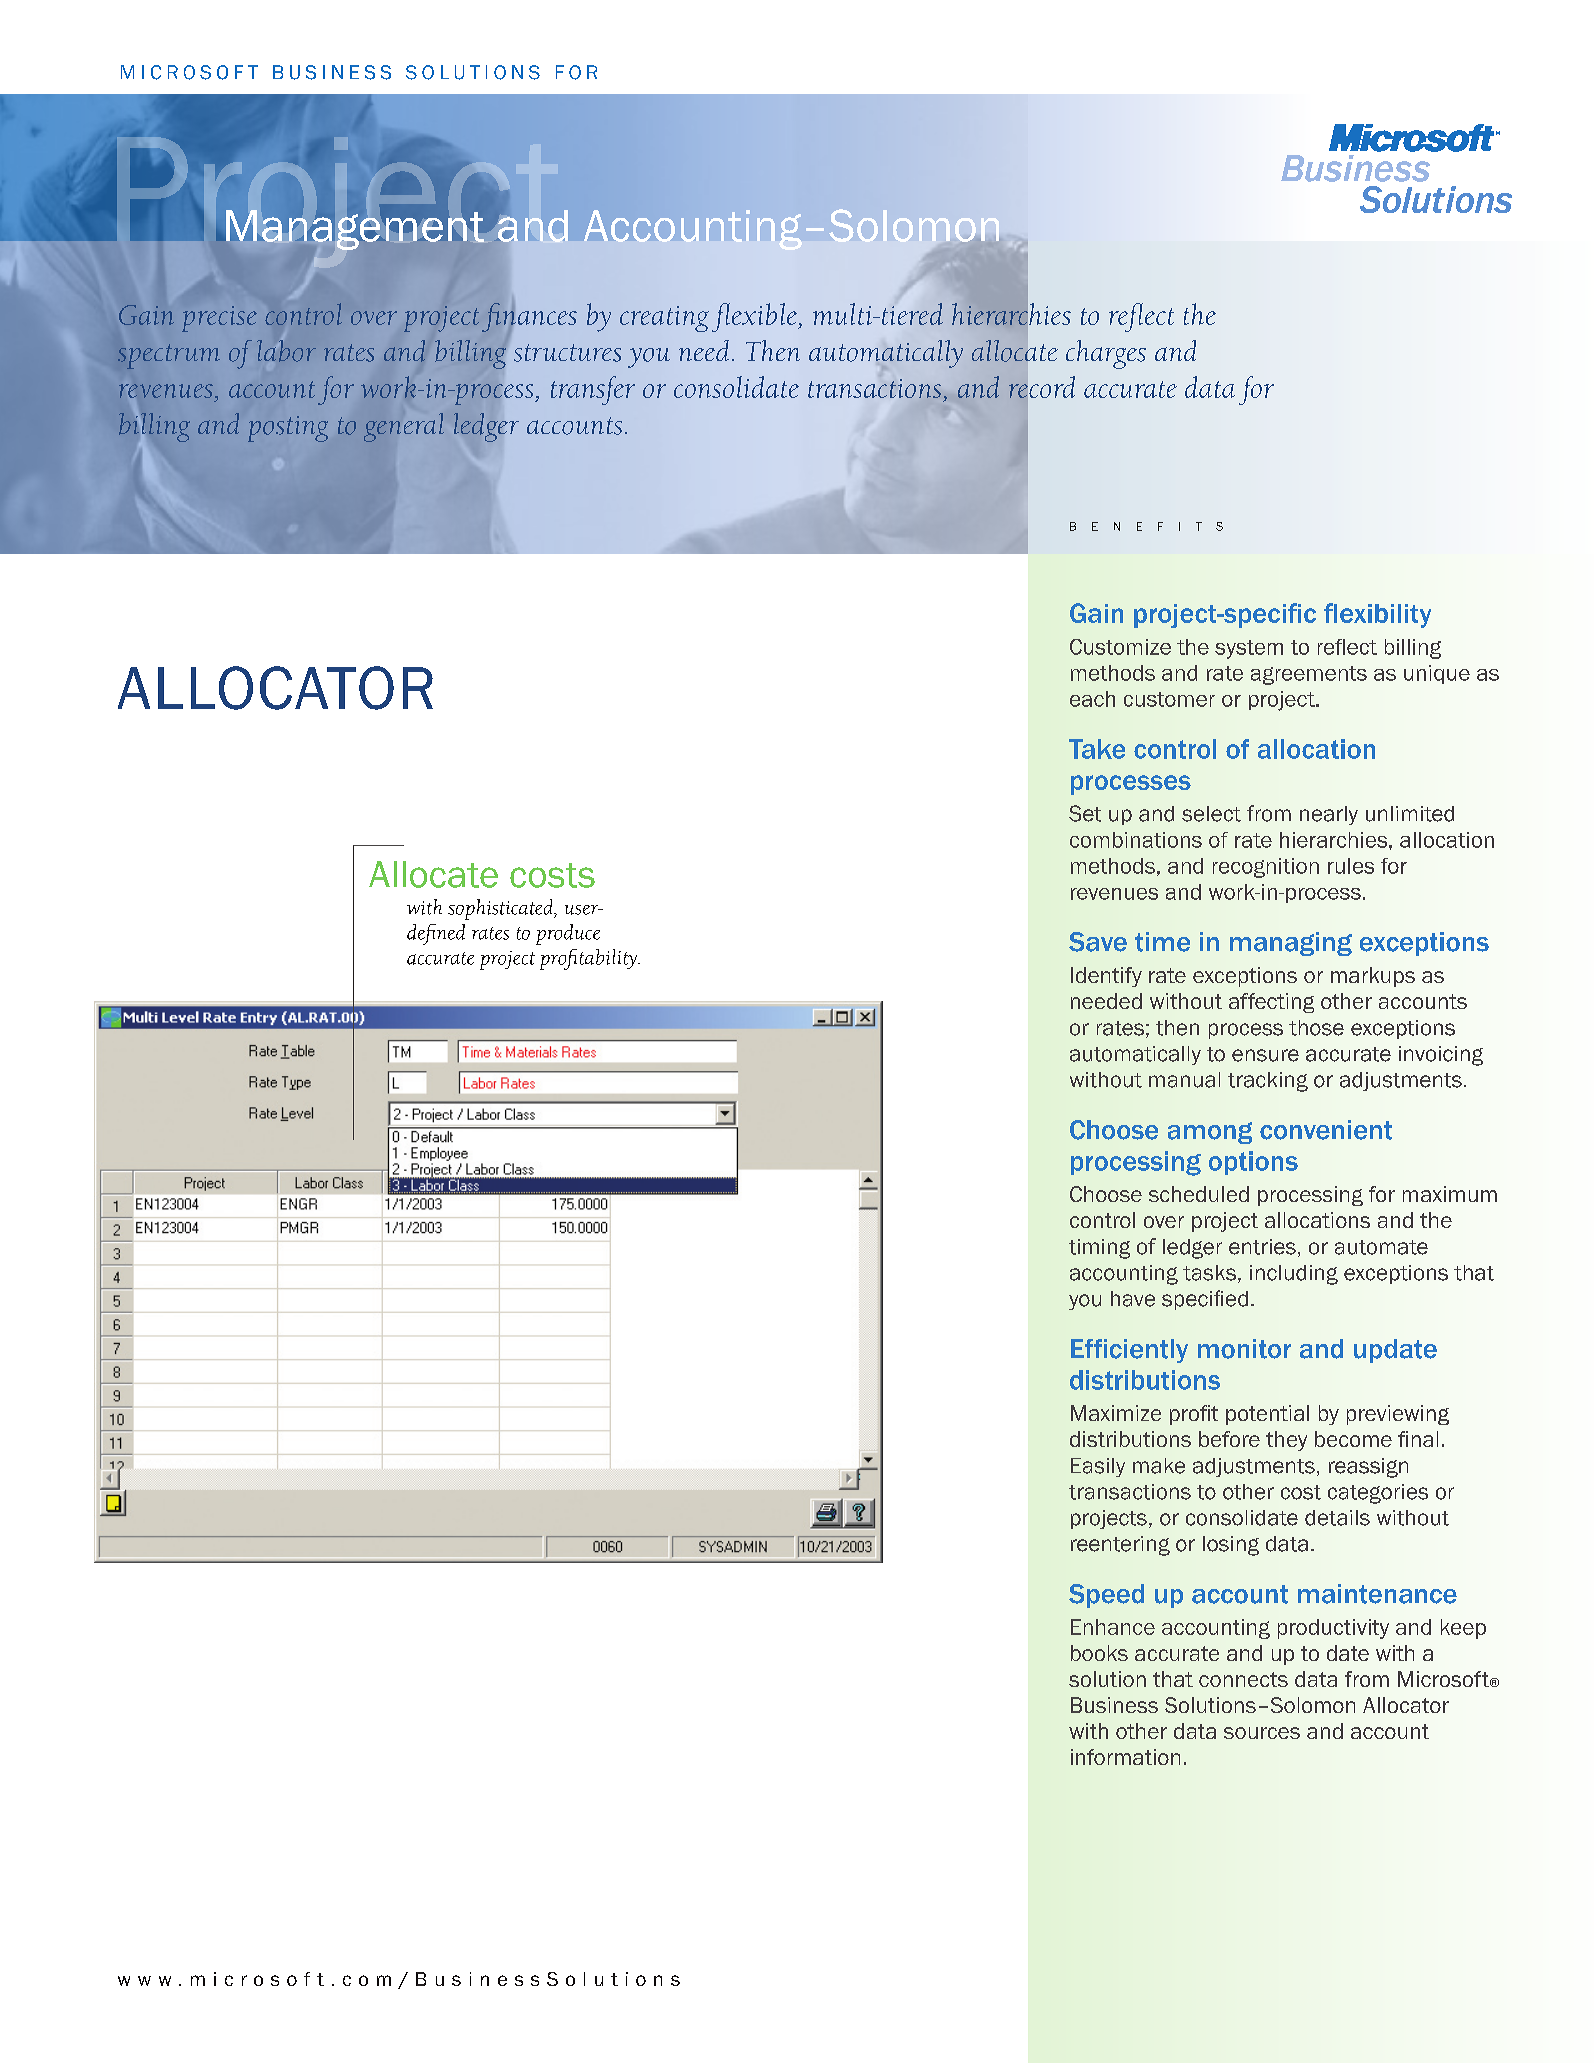 The height and width of the screenshot is (2063, 1594). Describe the element at coordinates (1106, 354) in the screenshot. I see `charges` at that location.
